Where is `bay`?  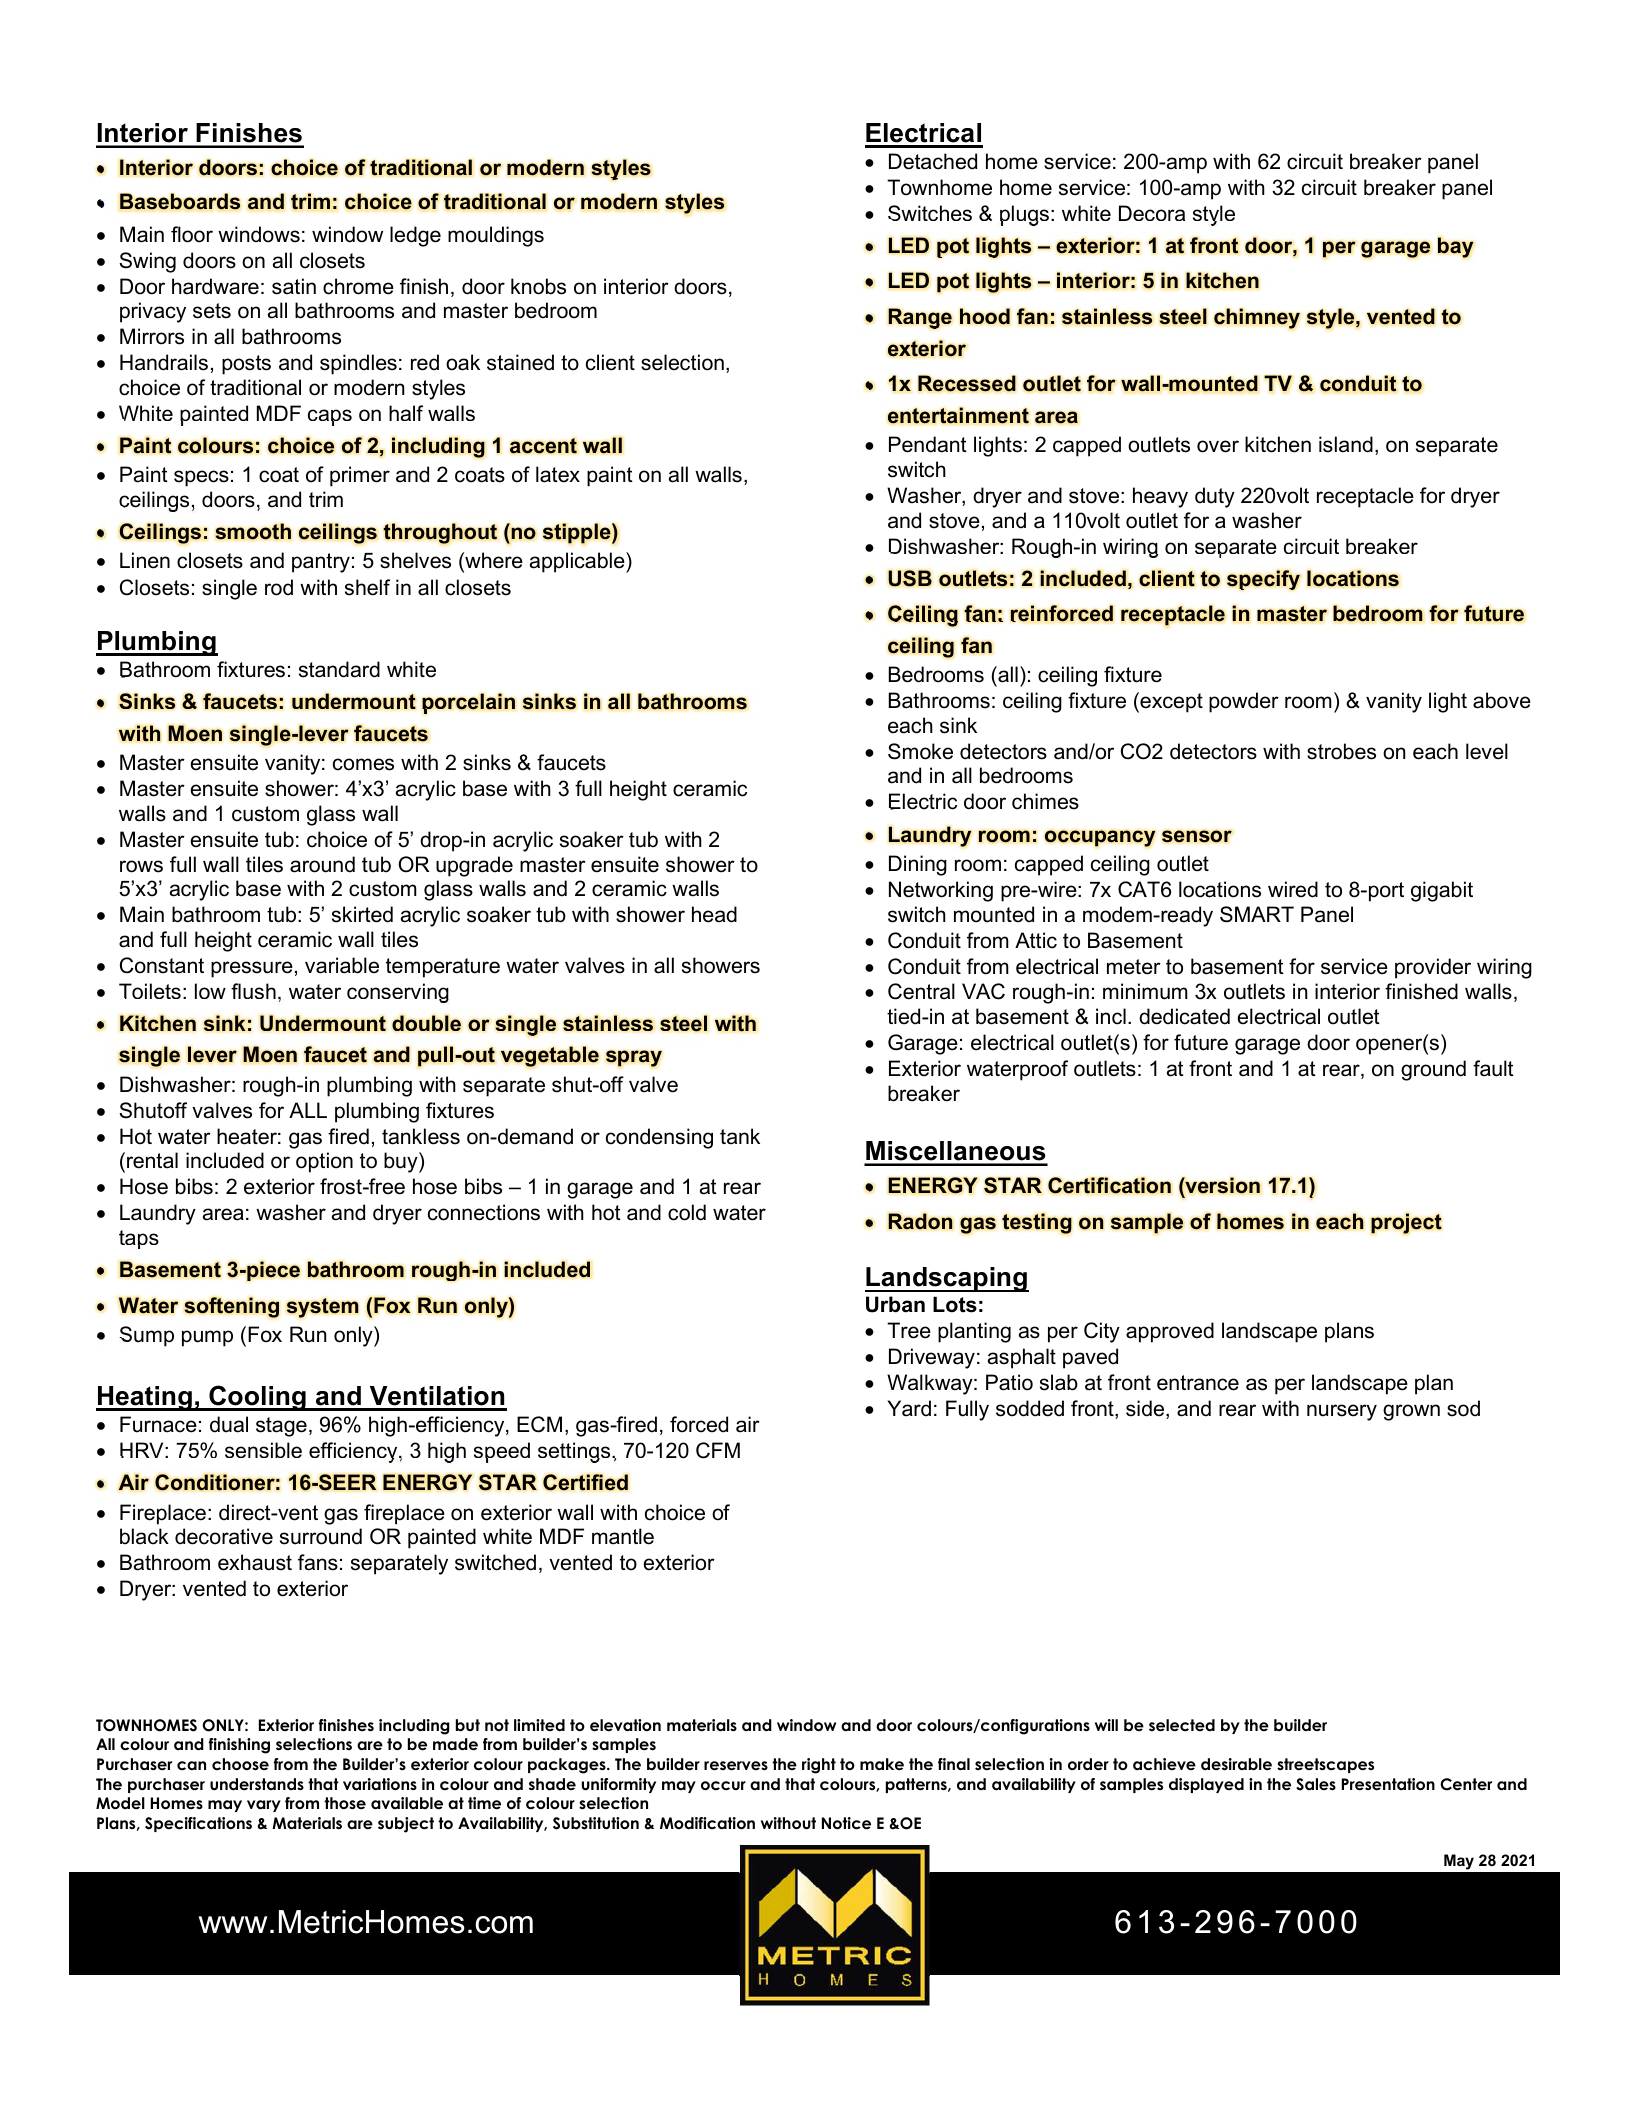 bay is located at coordinates (1456, 247).
